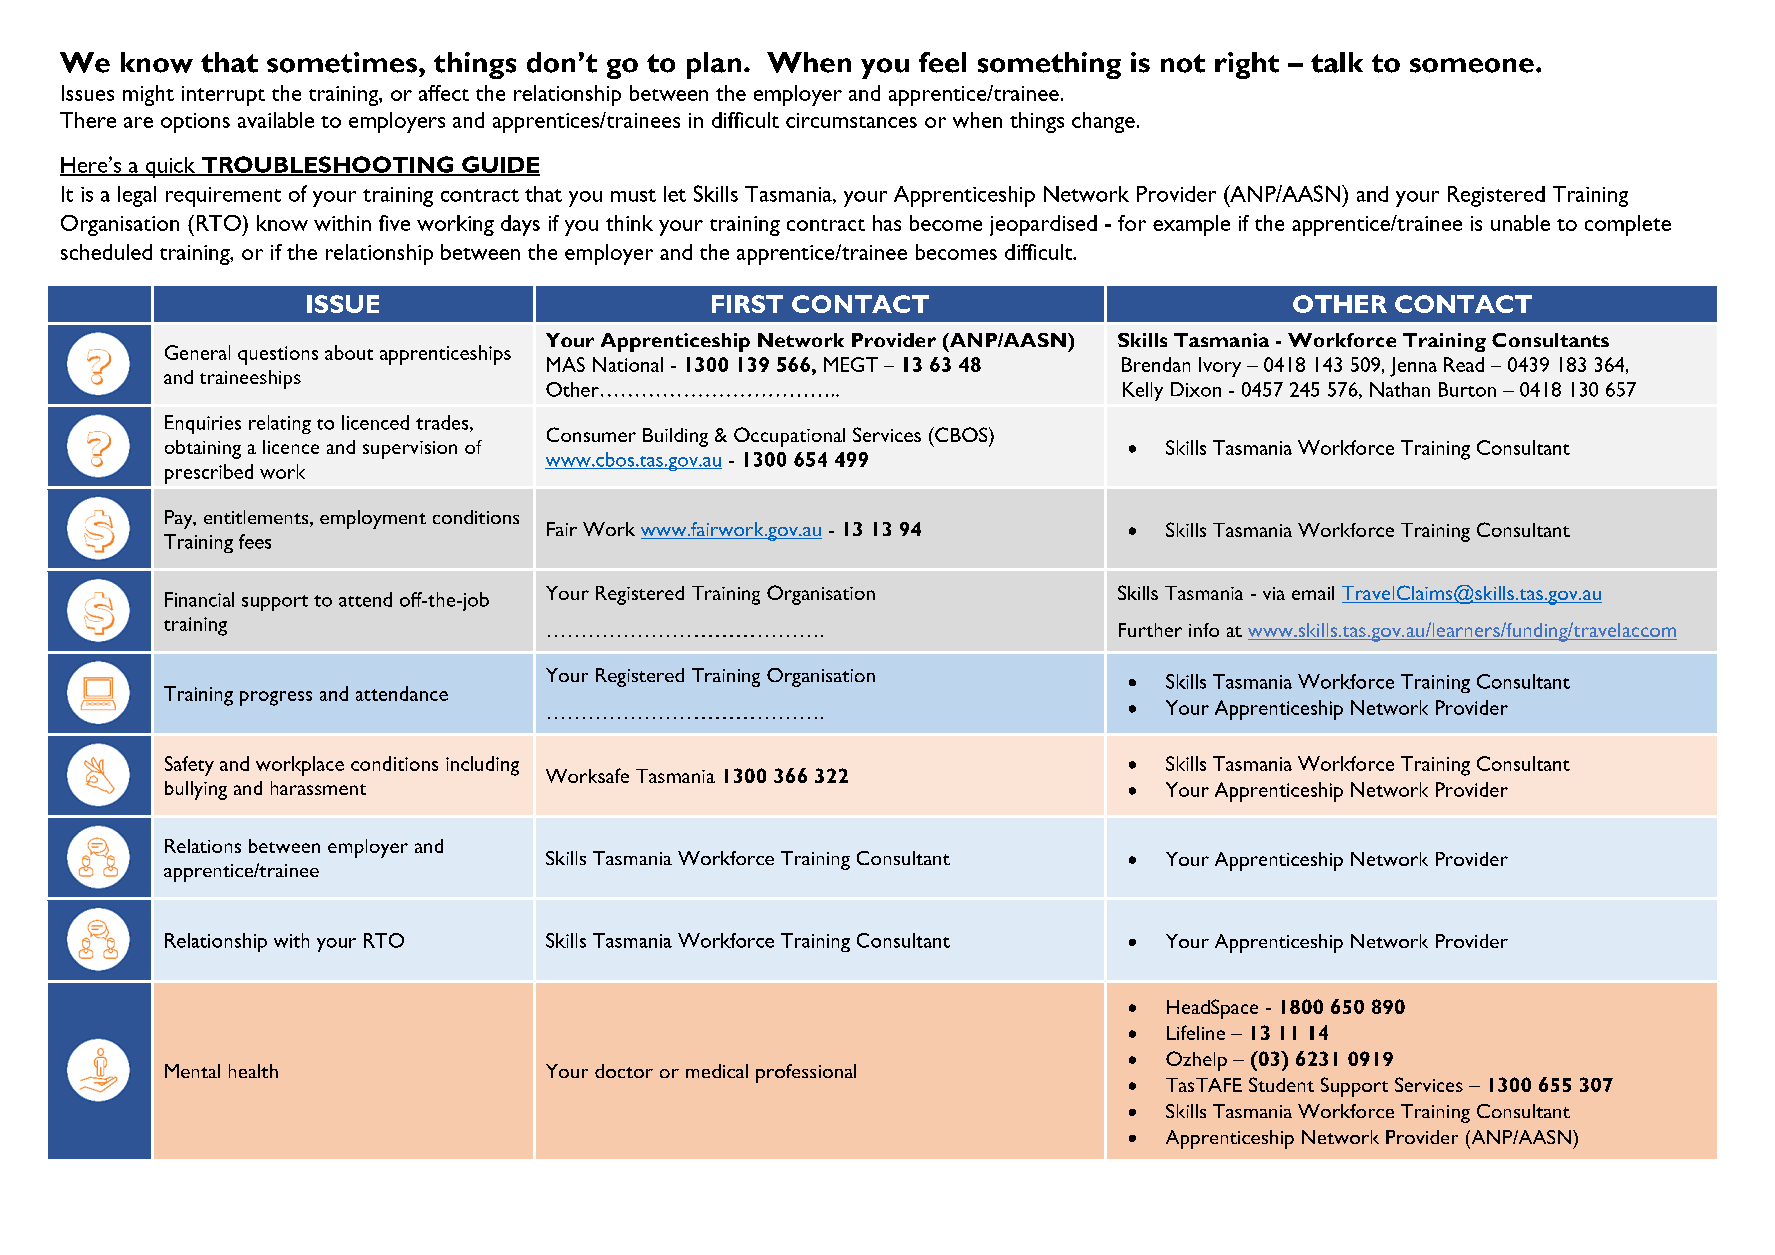 This document has height=1255, width=1775. What do you see at coordinates (318, 788) in the document?
I see `harassment` at bounding box center [318, 788].
